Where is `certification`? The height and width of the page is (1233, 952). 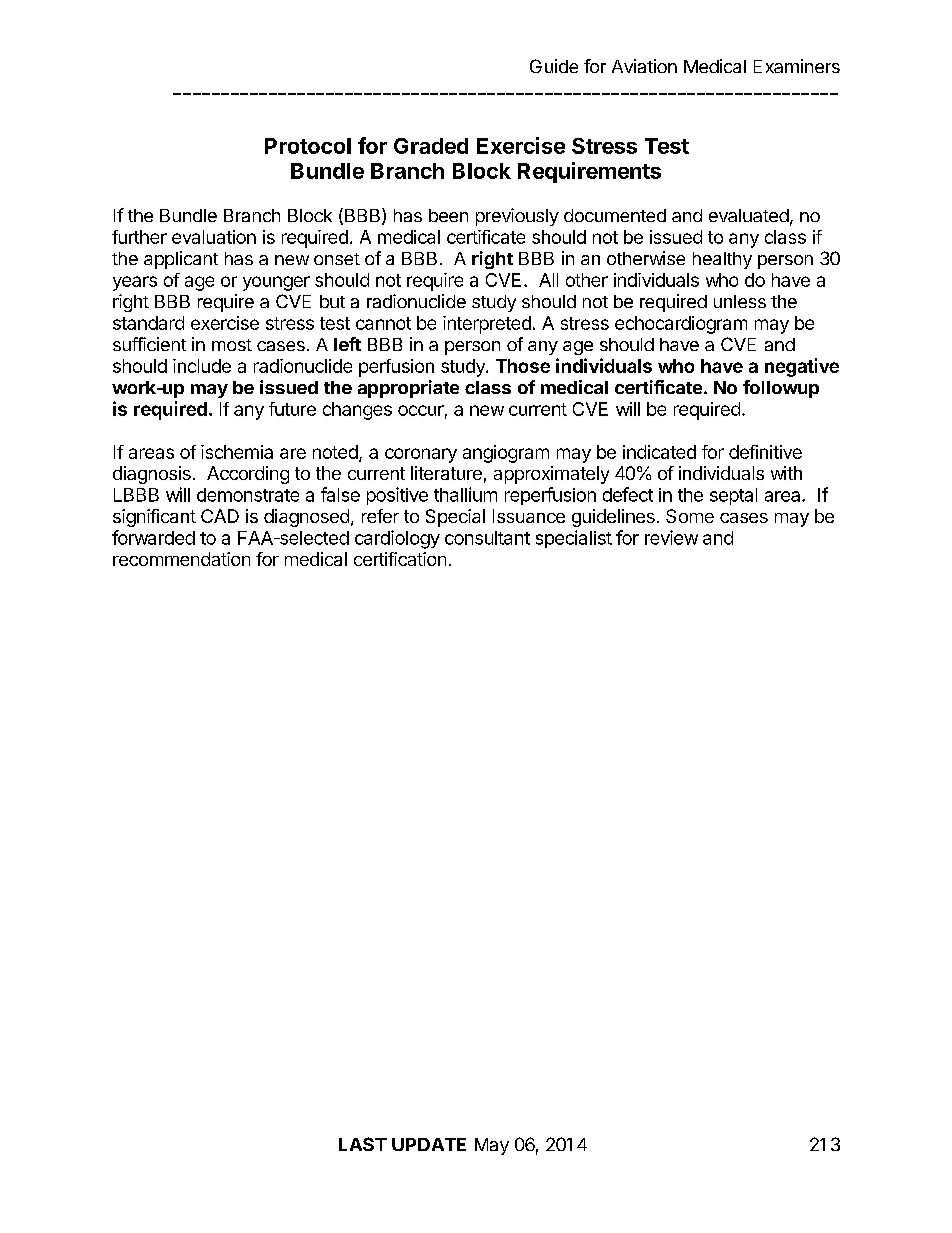
certification is located at coordinates (400, 559).
